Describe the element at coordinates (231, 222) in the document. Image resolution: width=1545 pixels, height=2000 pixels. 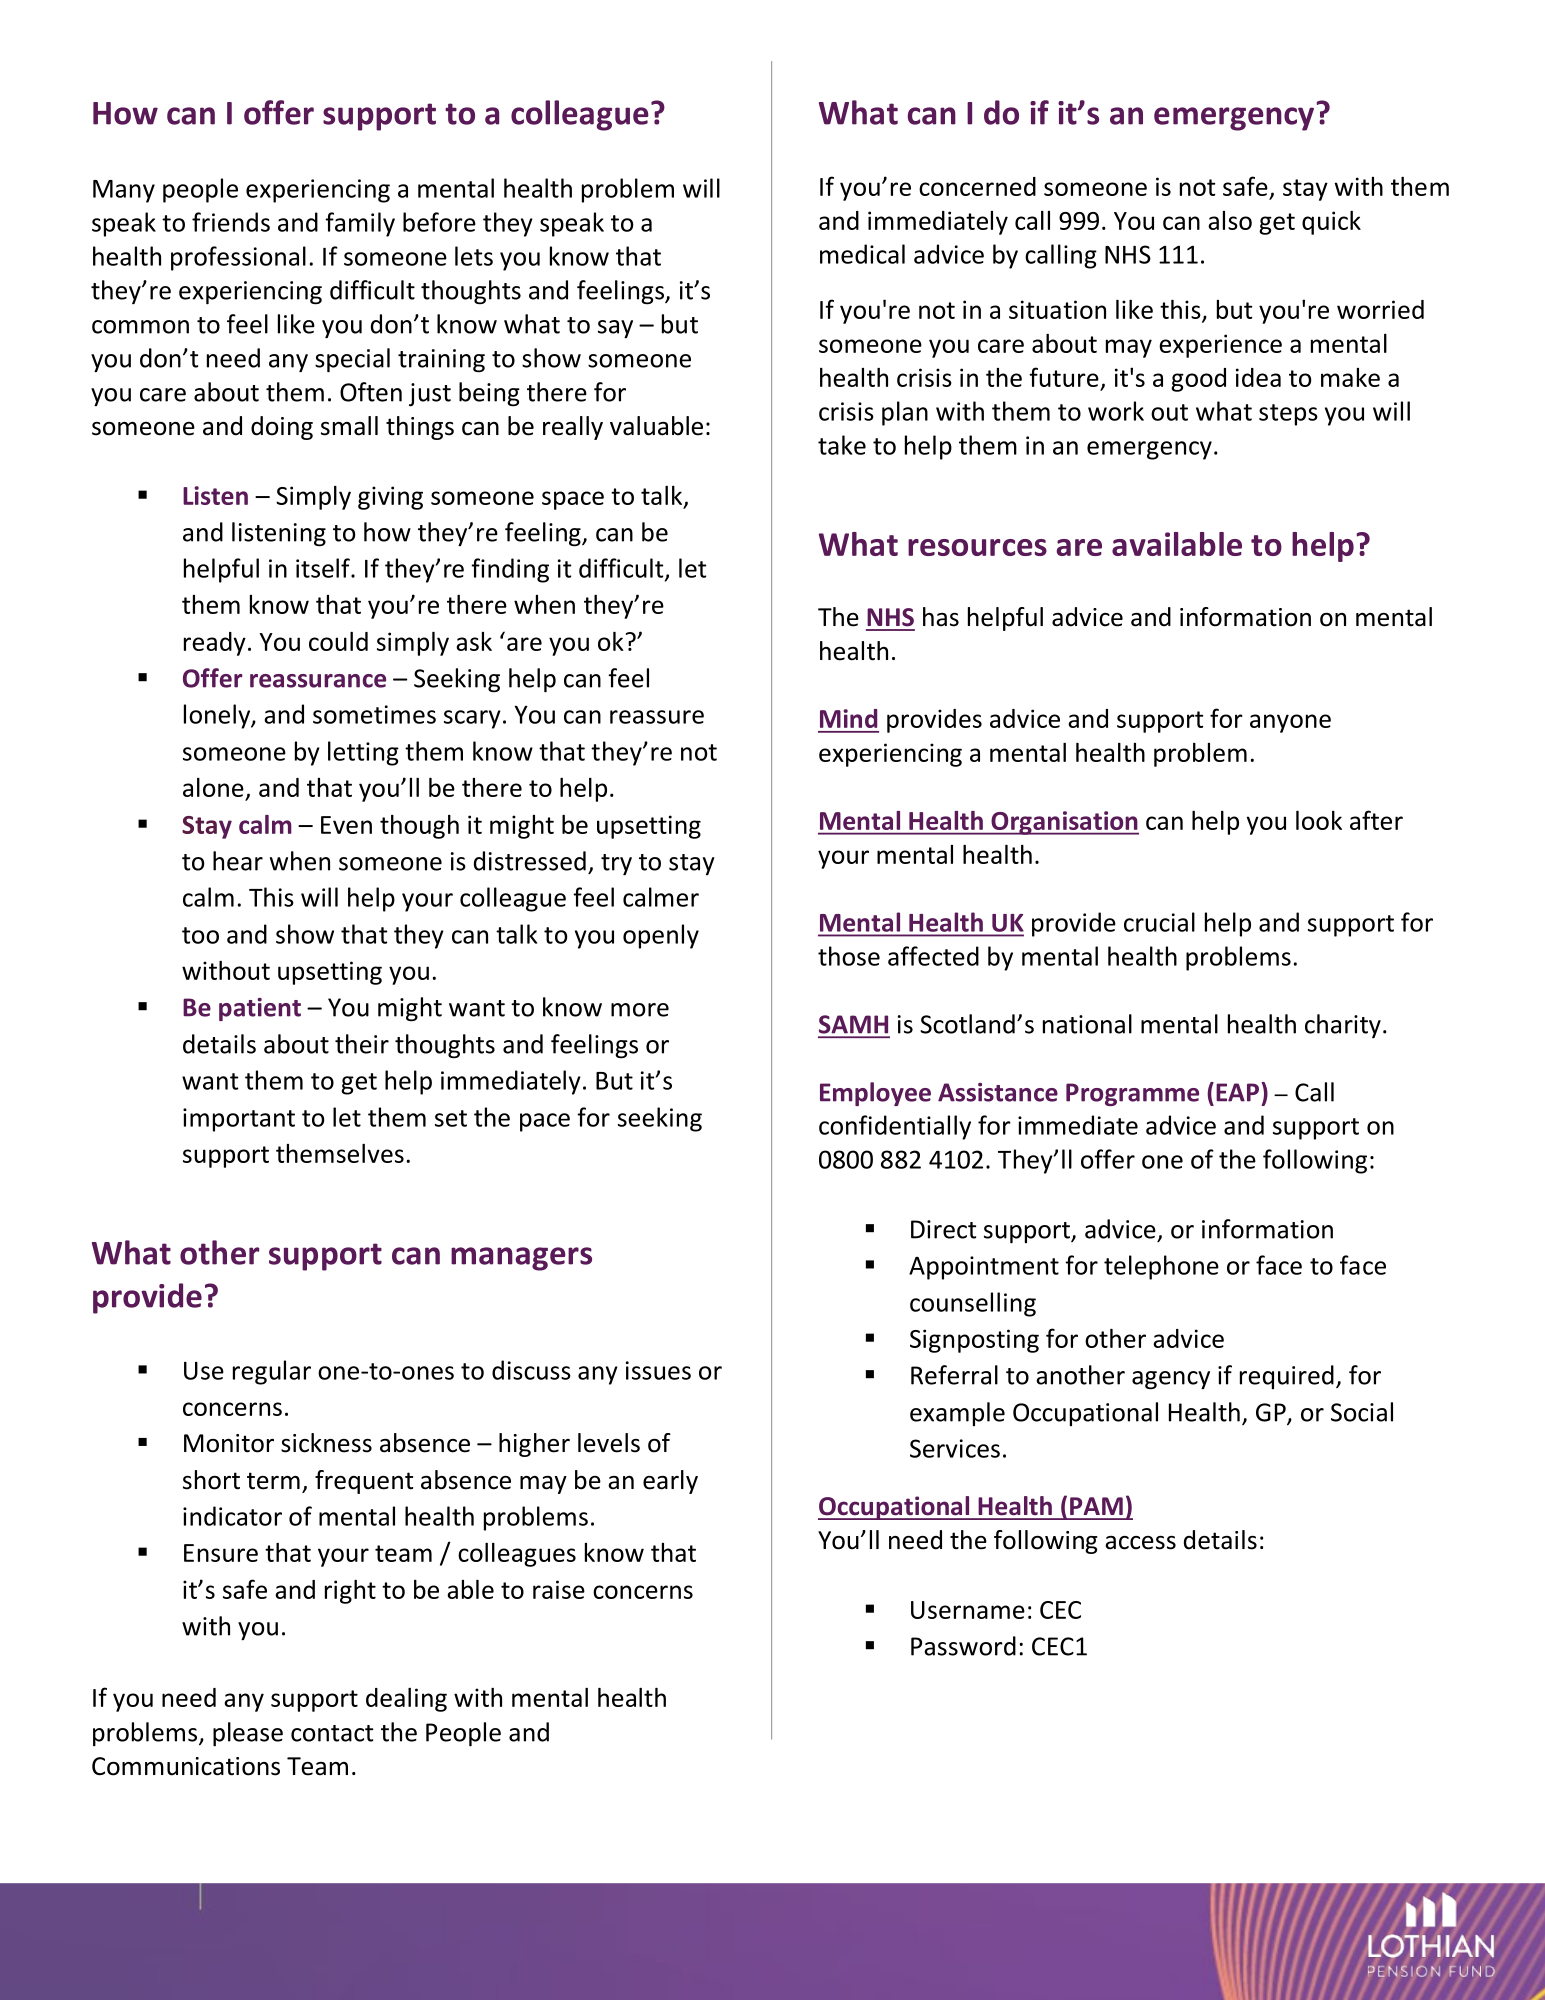
I see `friends` at that location.
